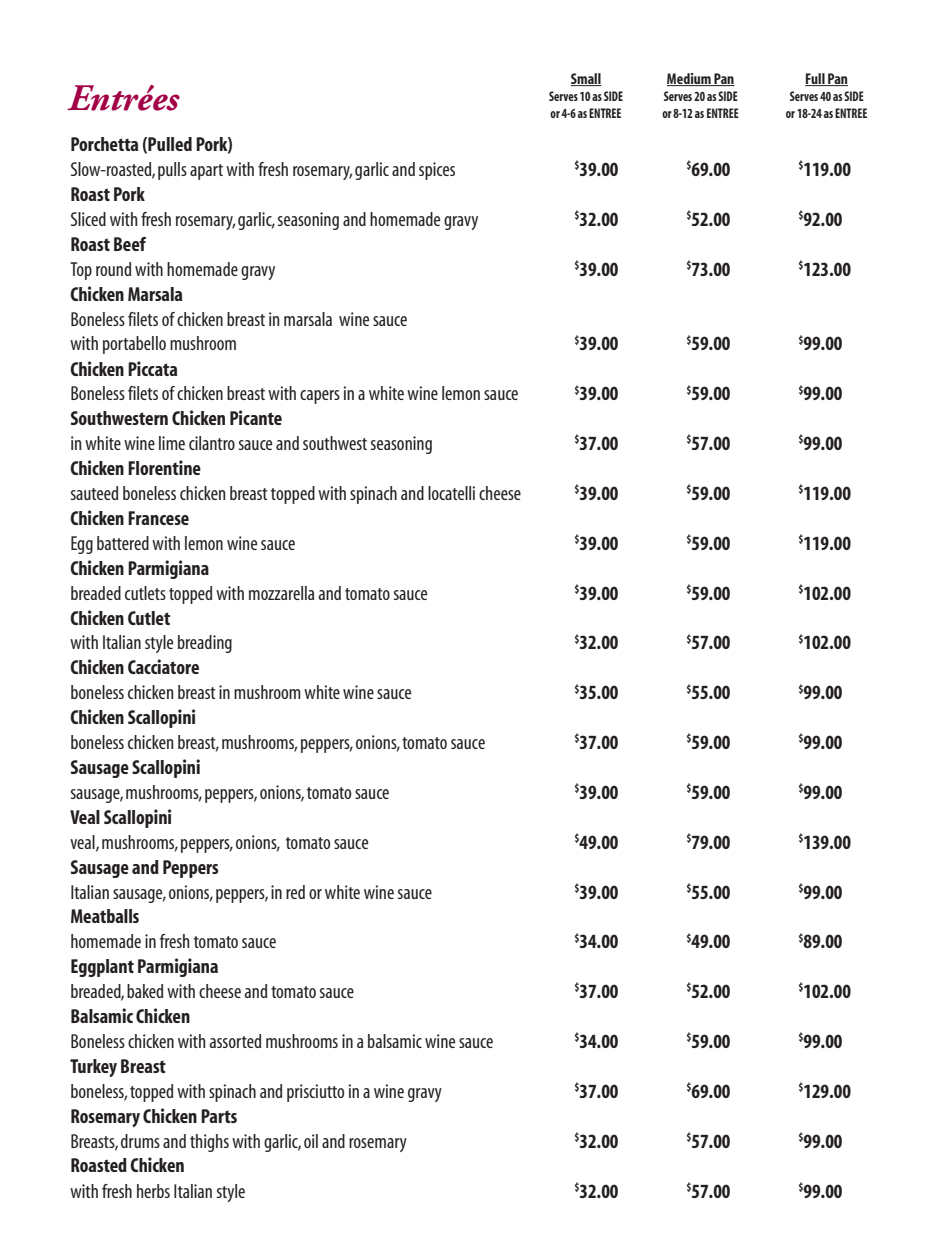 The height and width of the document is (1233, 952). What do you see at coordinates (256, 417) in the document?
I see `Picante` at bounding box center [256, 417].
